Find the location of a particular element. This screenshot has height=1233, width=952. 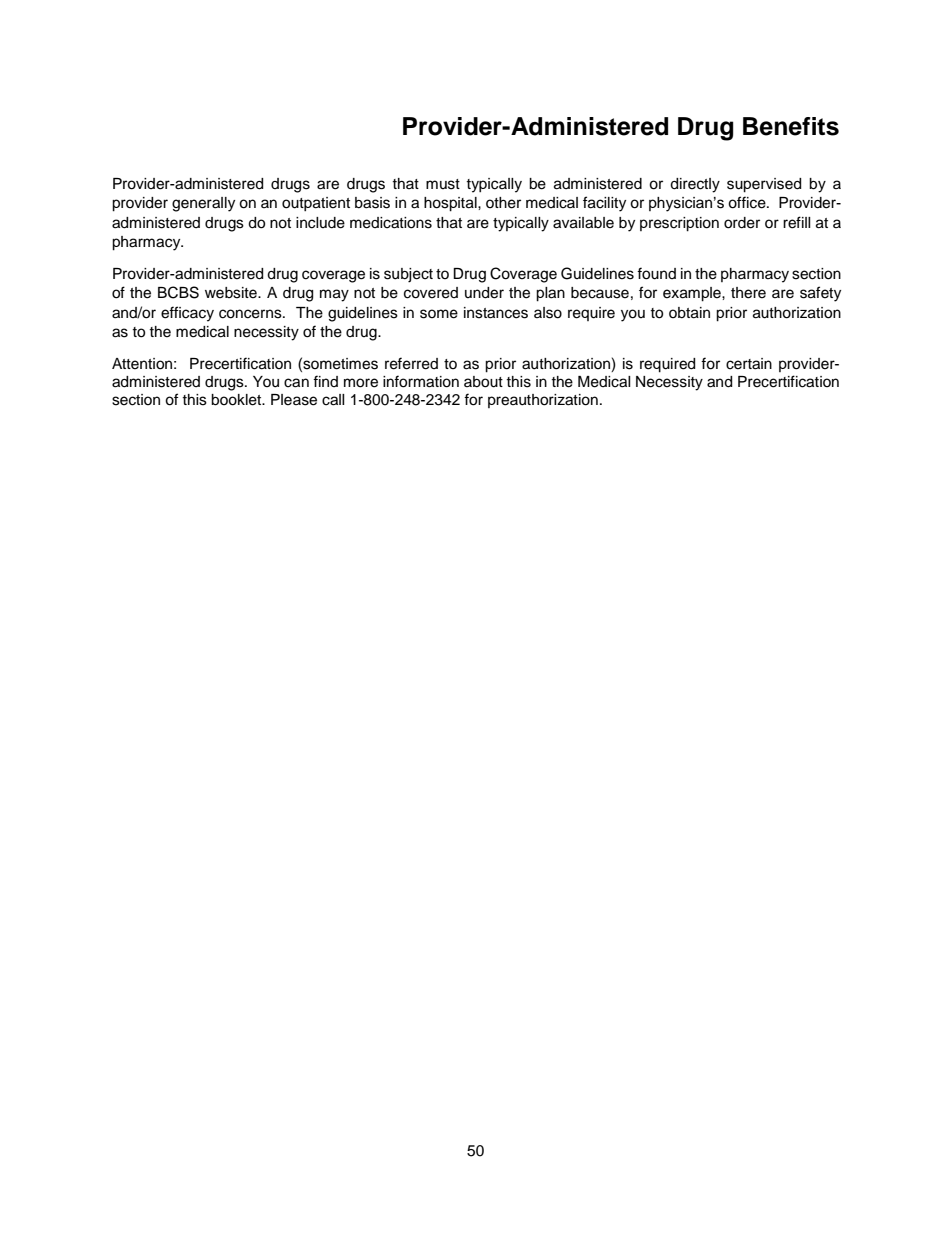

other is located at coordinates (503, 203).
